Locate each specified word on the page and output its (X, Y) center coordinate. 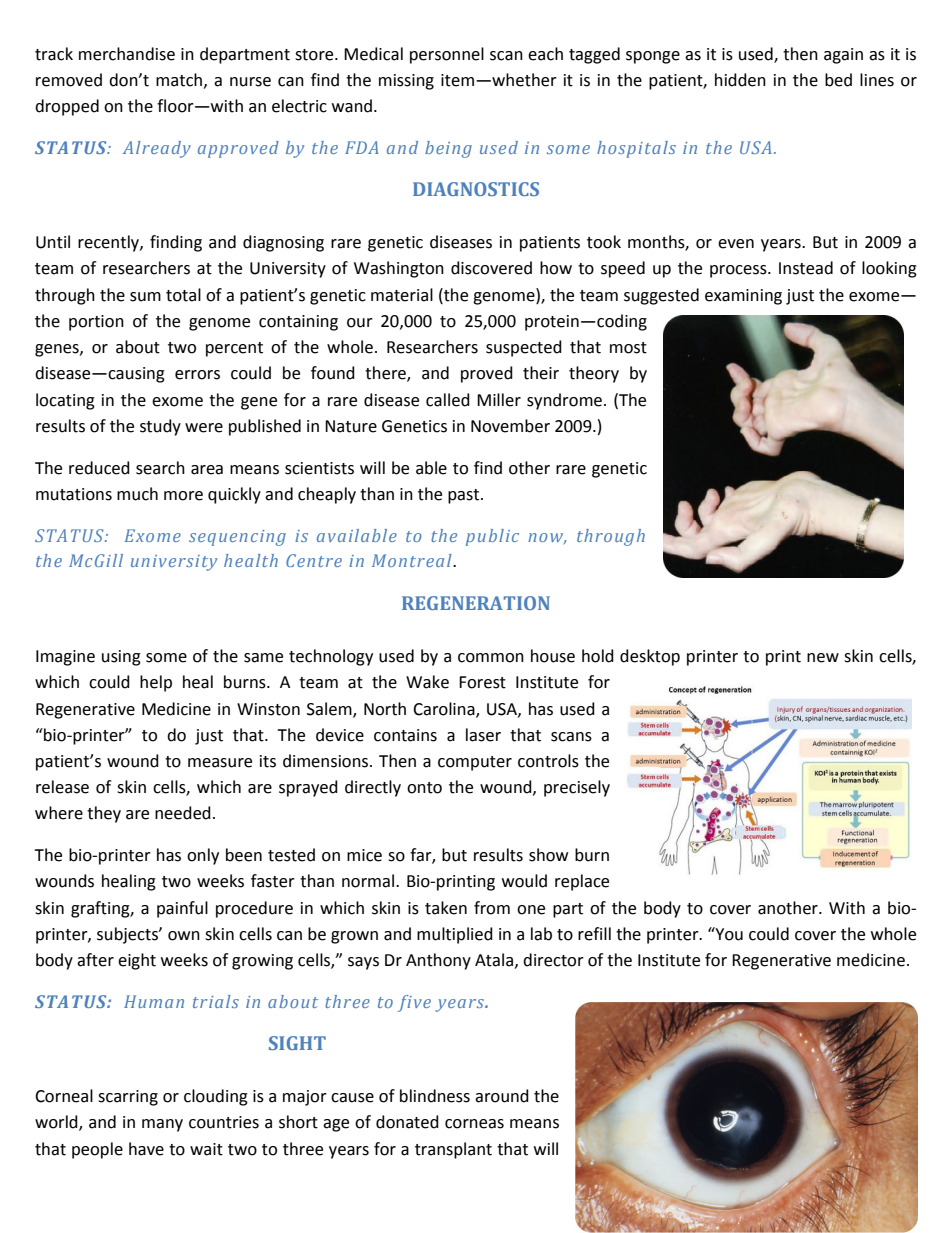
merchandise (127, 54)
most (628, 348)
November (510, 426)
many (162, 1125)
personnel (447, 55)
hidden (740, 80)
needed (183, 813)
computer (475, 763)
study (160, 427)
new (823, 658)
